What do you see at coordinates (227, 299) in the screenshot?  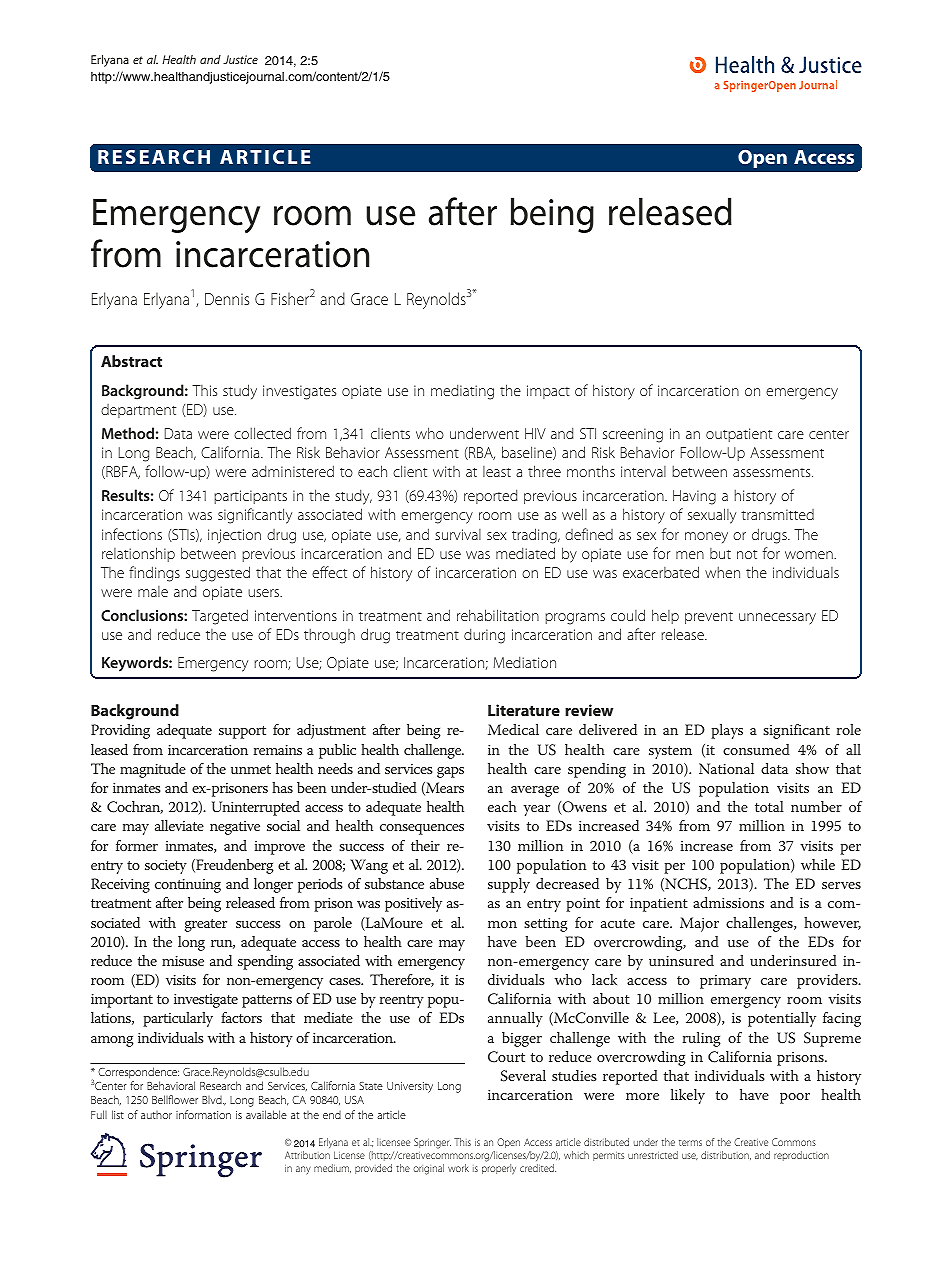 I see `Dennis` at bounding box center [227, 299].
